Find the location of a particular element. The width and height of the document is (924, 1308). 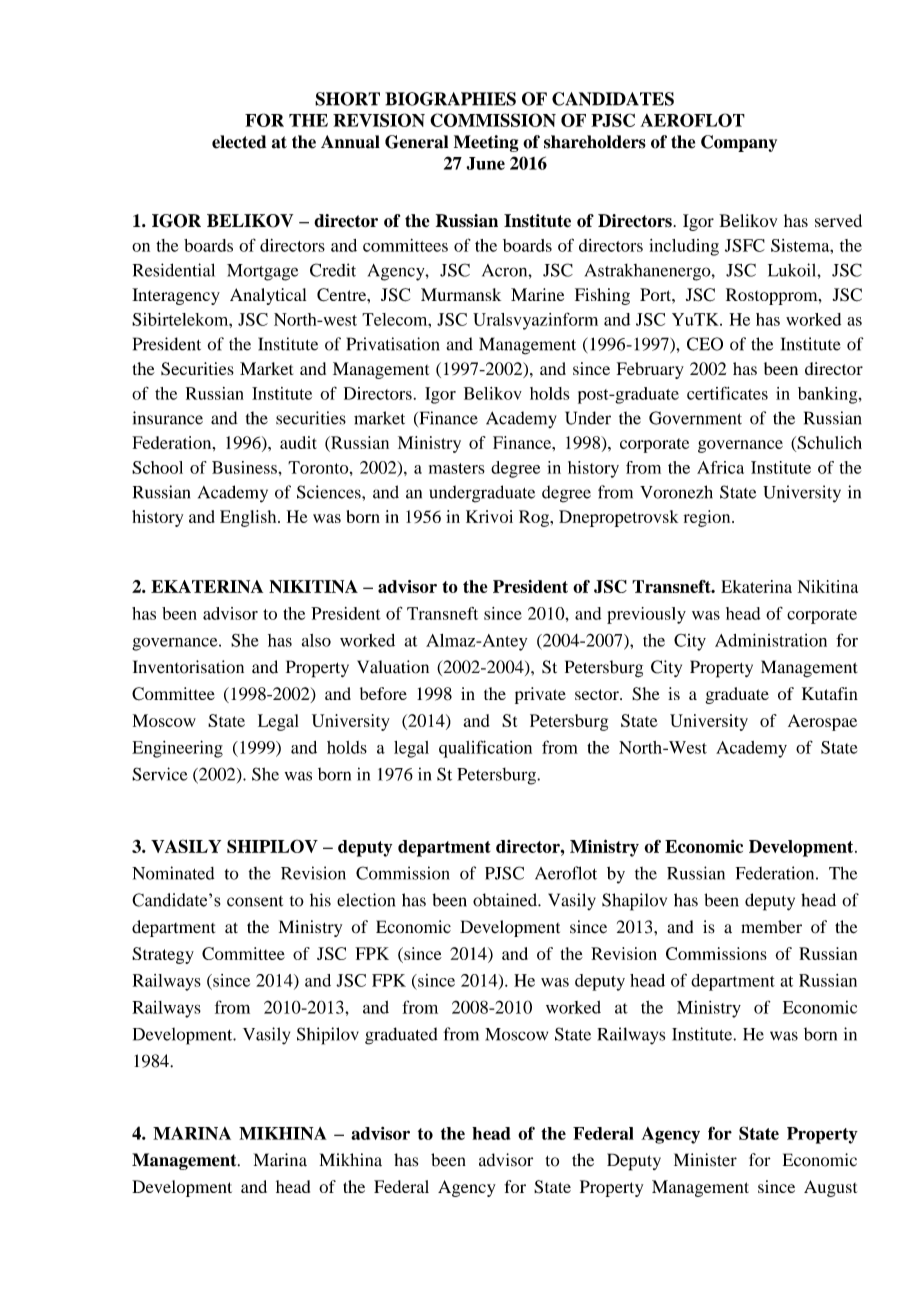

Murmansk is located at coordinates (461, 294).
